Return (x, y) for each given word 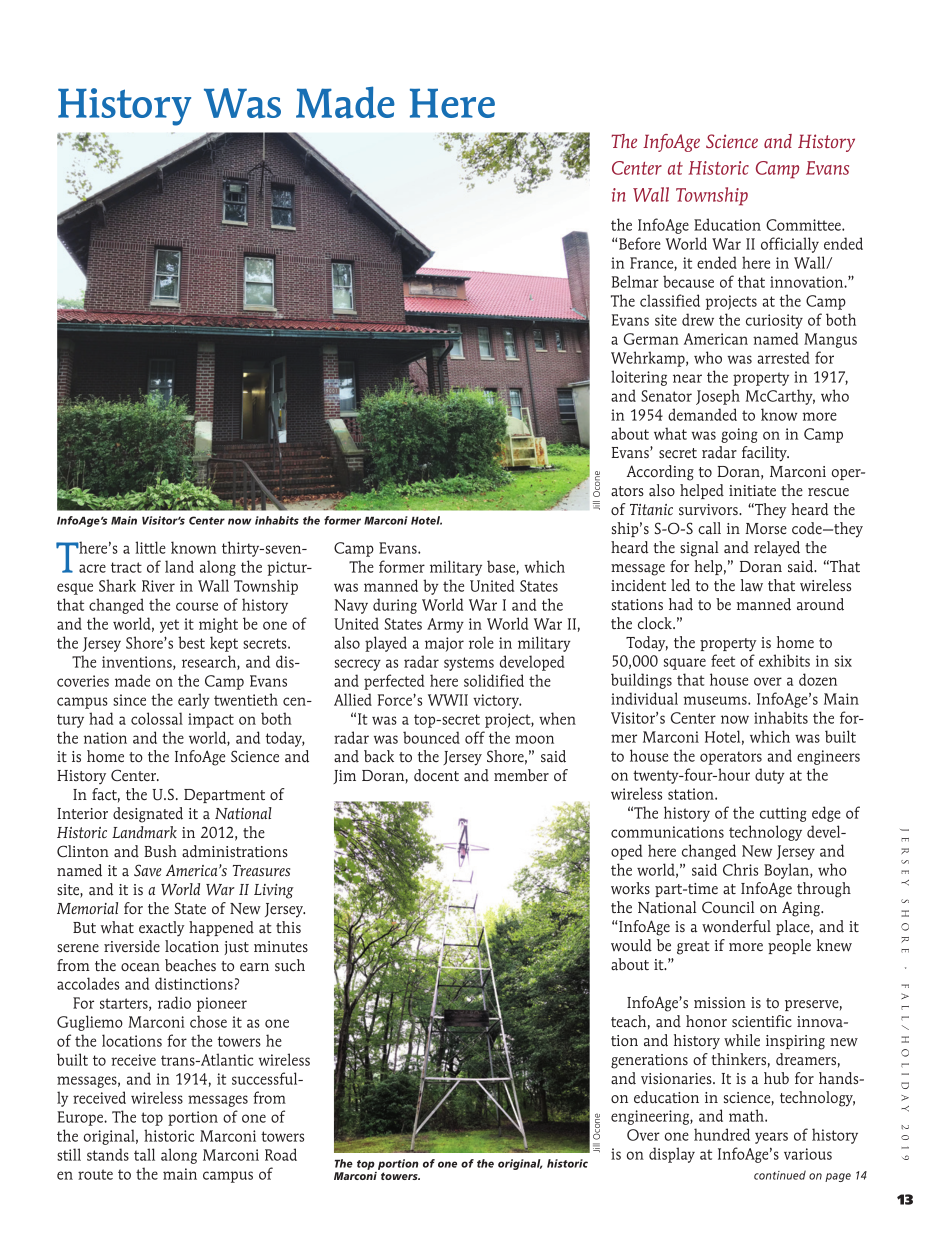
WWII (448, 700)
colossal (157, 718)
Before (640, 243)
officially (790, 245)
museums (716, 700)
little (150, 547)
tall (144, 1154)
